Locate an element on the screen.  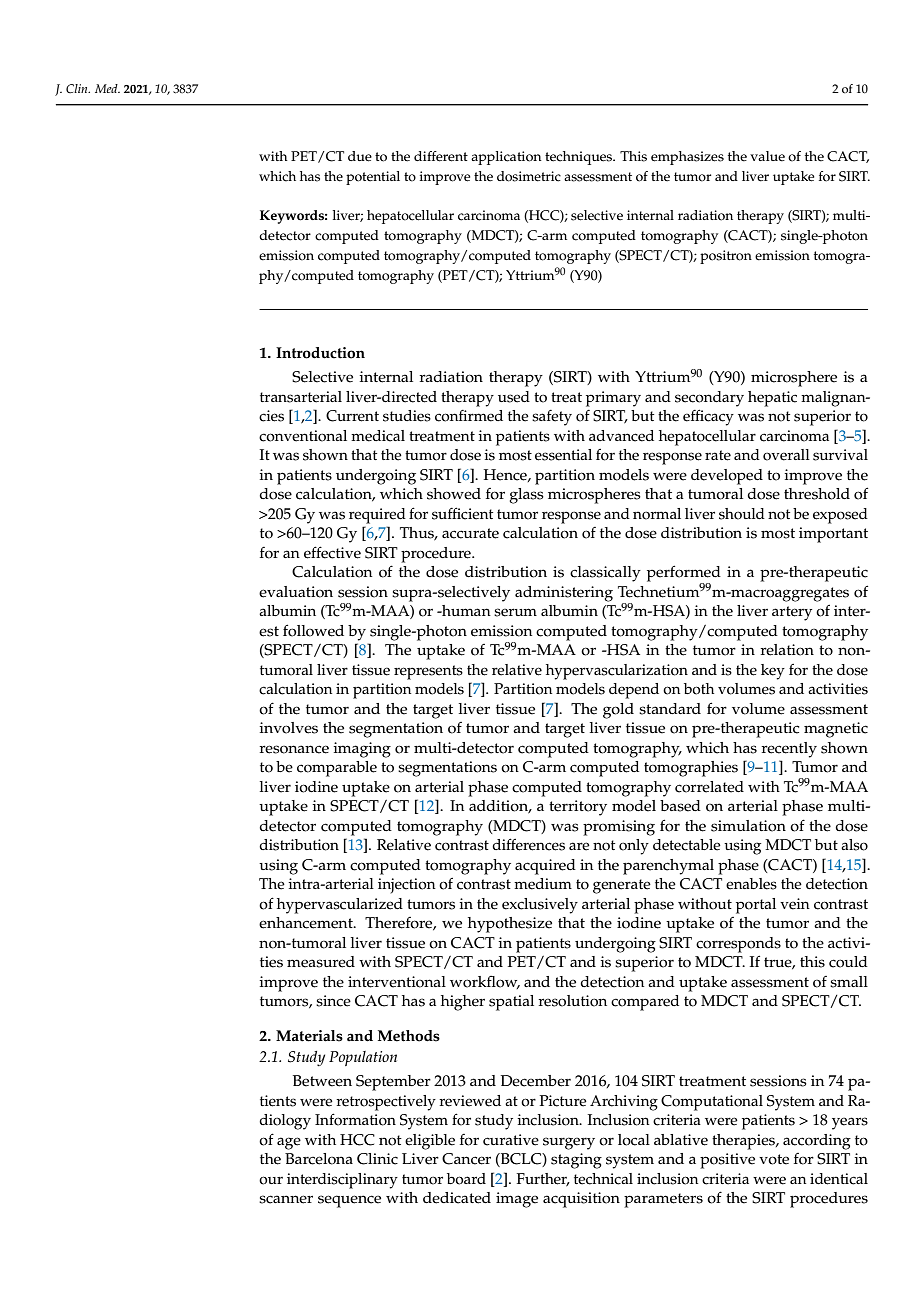
gold is located at coordinates (618, 711).
